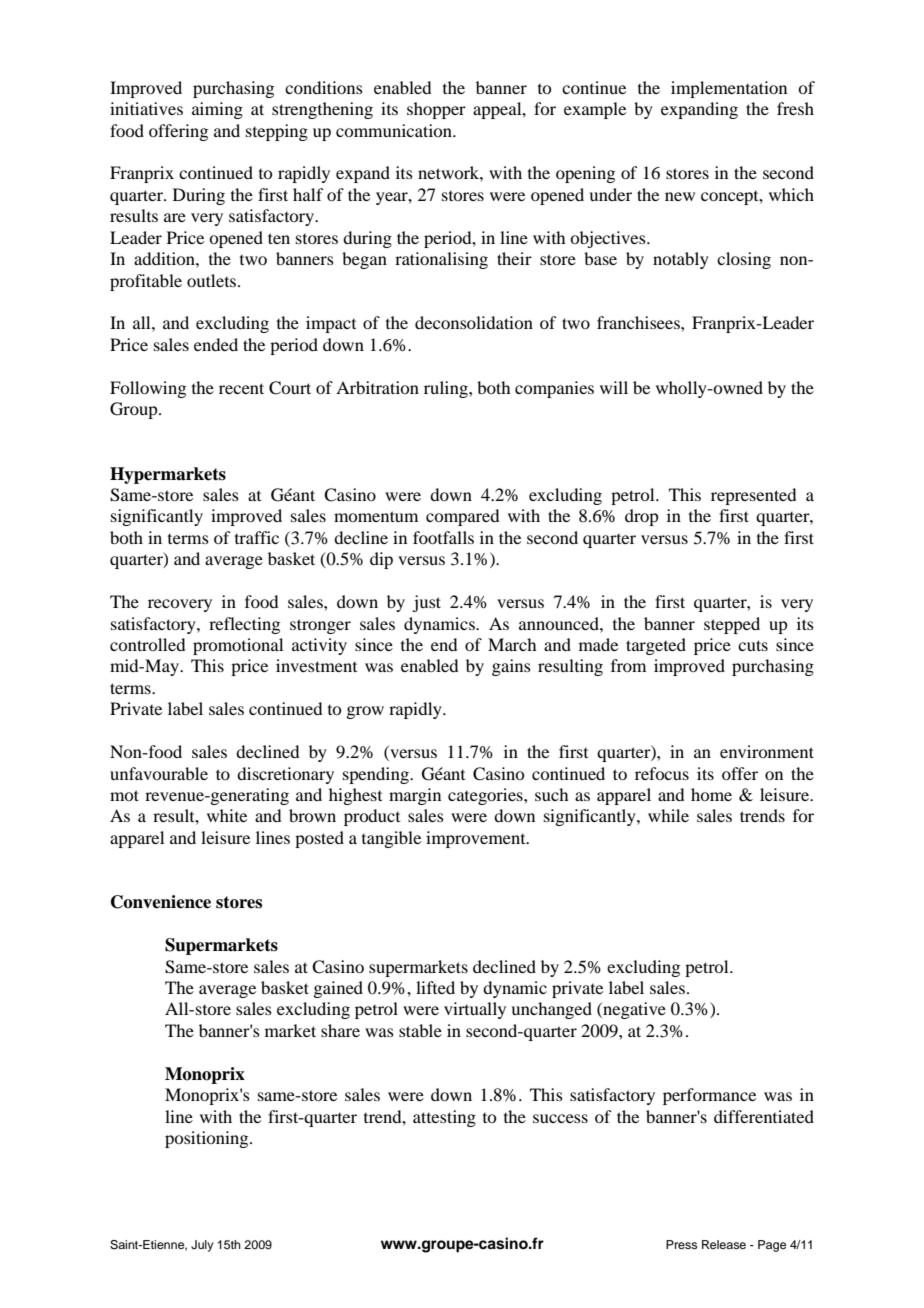 The image size is (924, 1308). Describe the element at coordinates (447, 389) in the image. I see `ruling` at that location.
